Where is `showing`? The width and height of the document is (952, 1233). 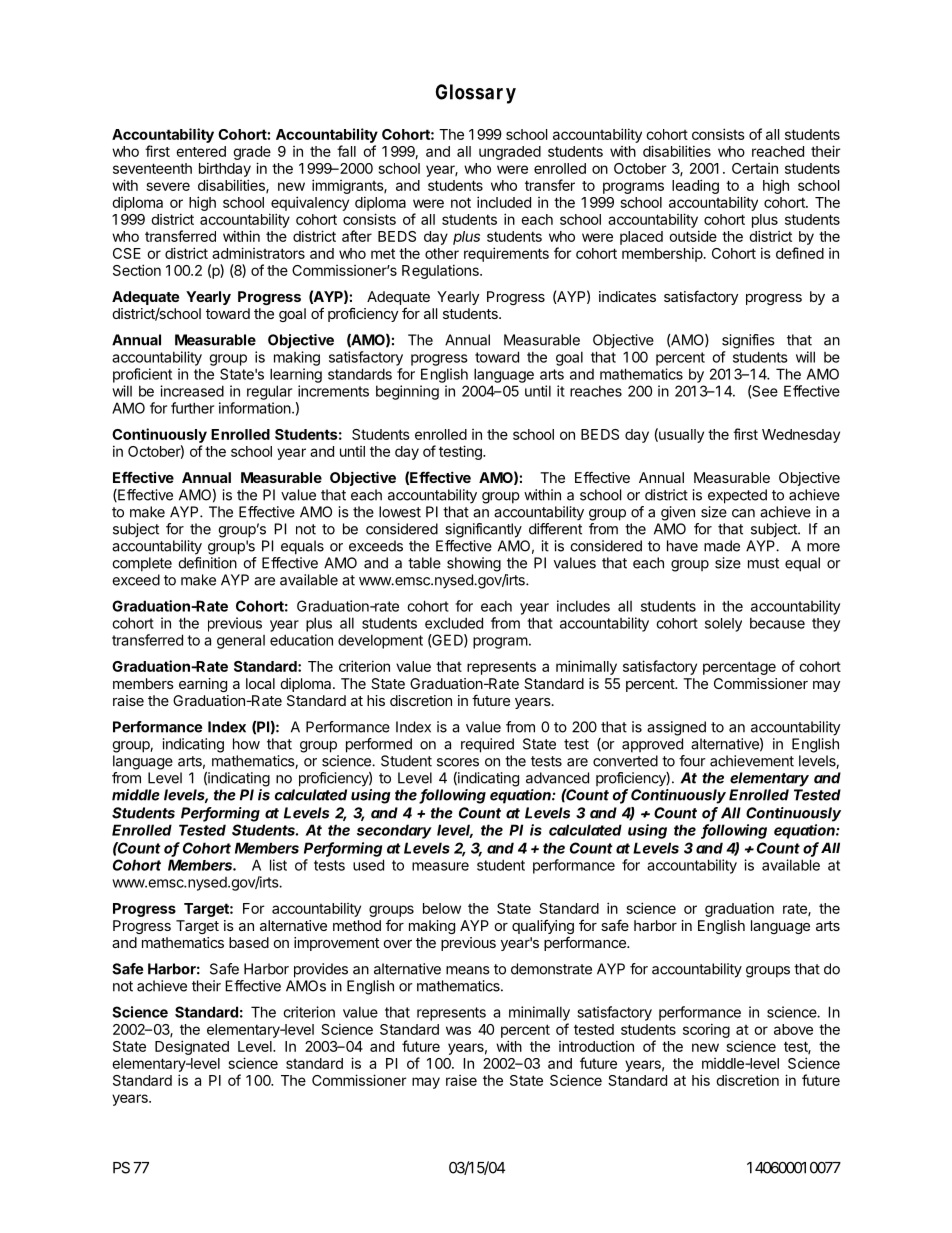 showing is located at coordinates (474, 564).
